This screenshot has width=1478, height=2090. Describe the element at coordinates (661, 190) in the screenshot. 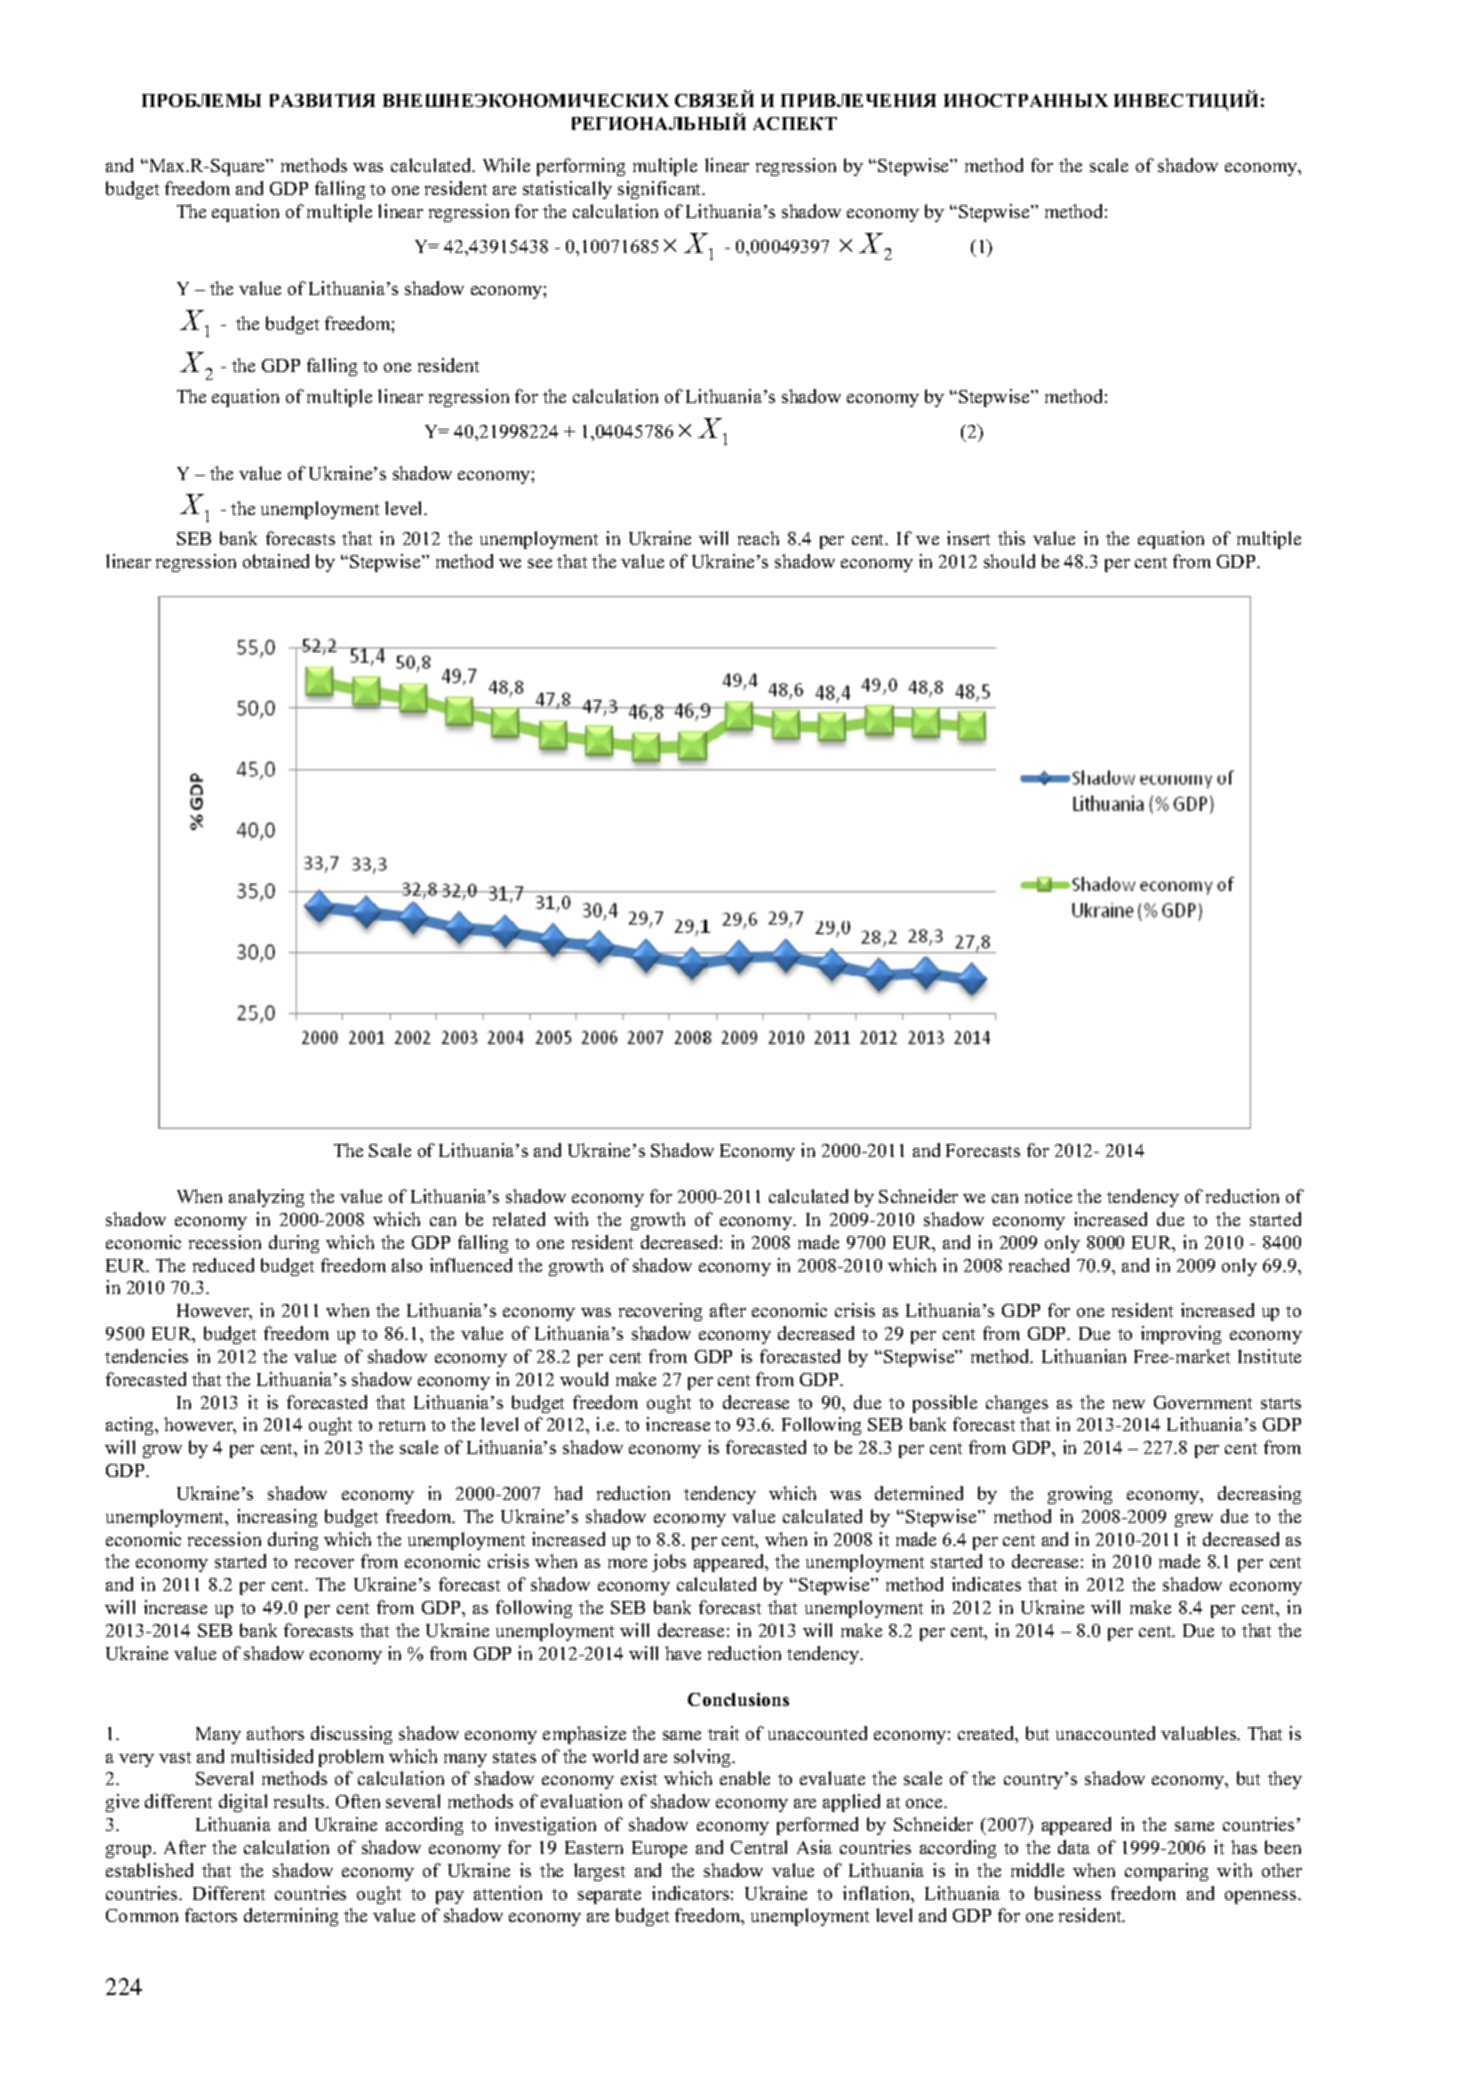

I see `significant` at that location.
